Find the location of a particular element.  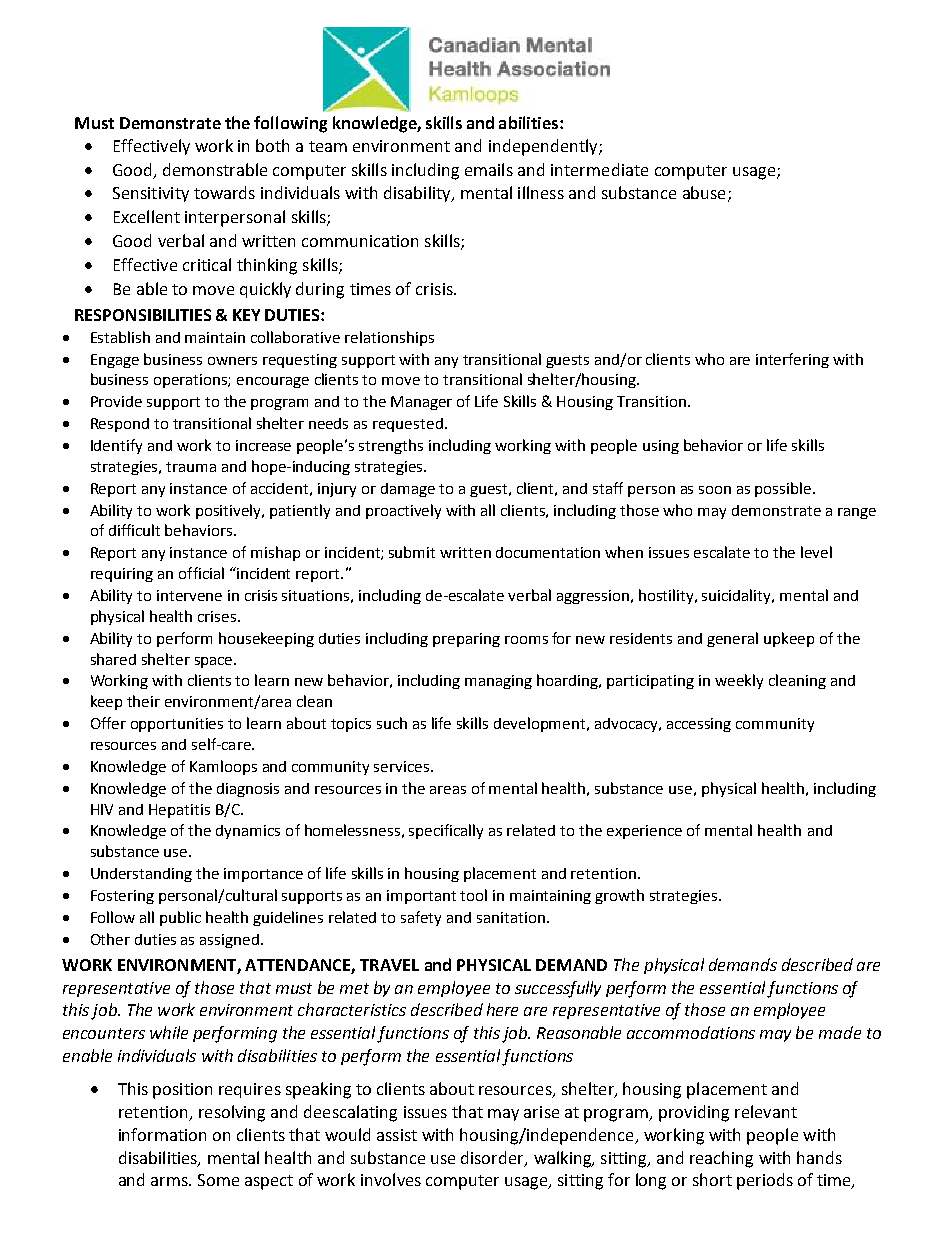

abuse is located at coordinates (704, 192).
